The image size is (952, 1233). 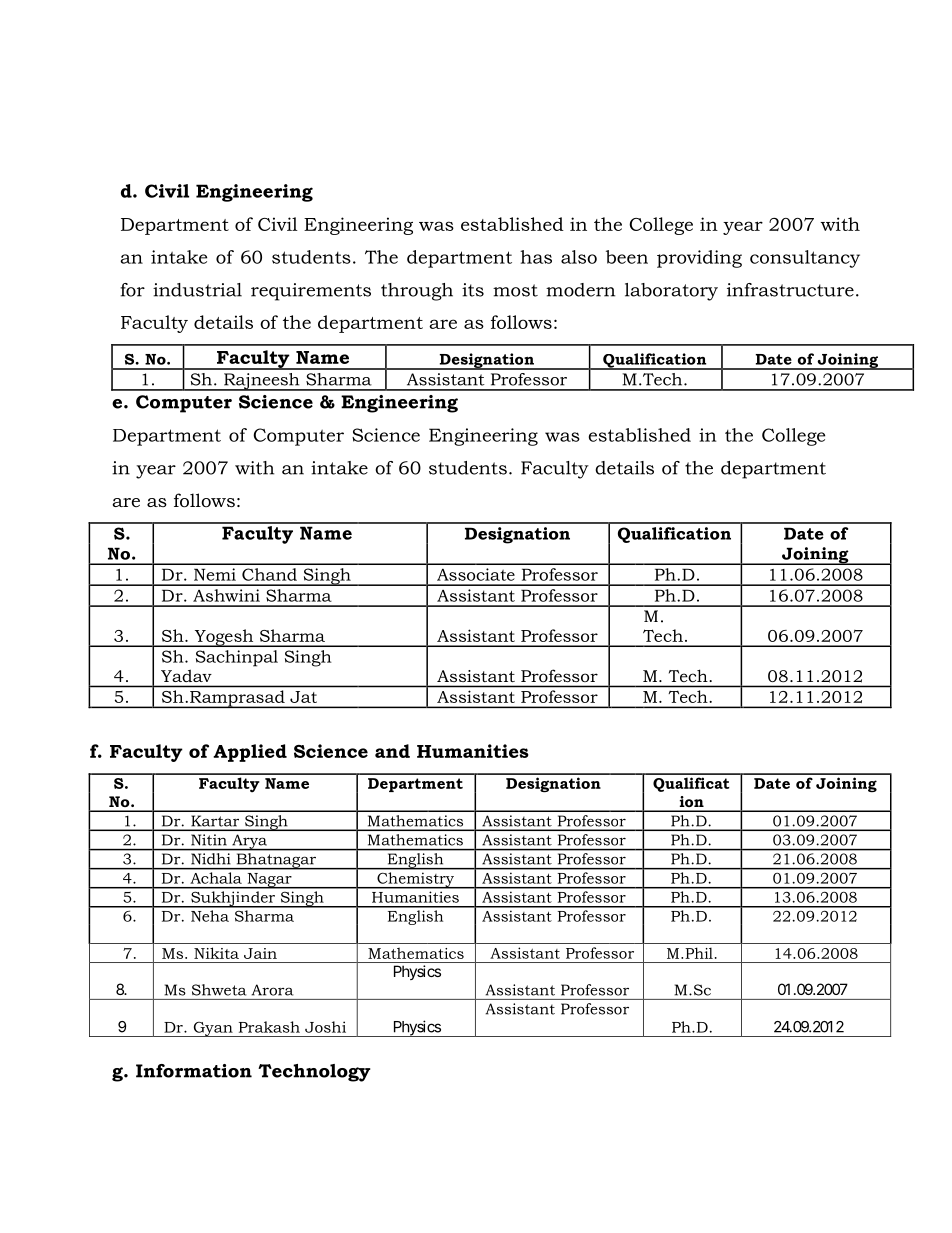 I want to click on requirements, so click(x=311, y=292).
